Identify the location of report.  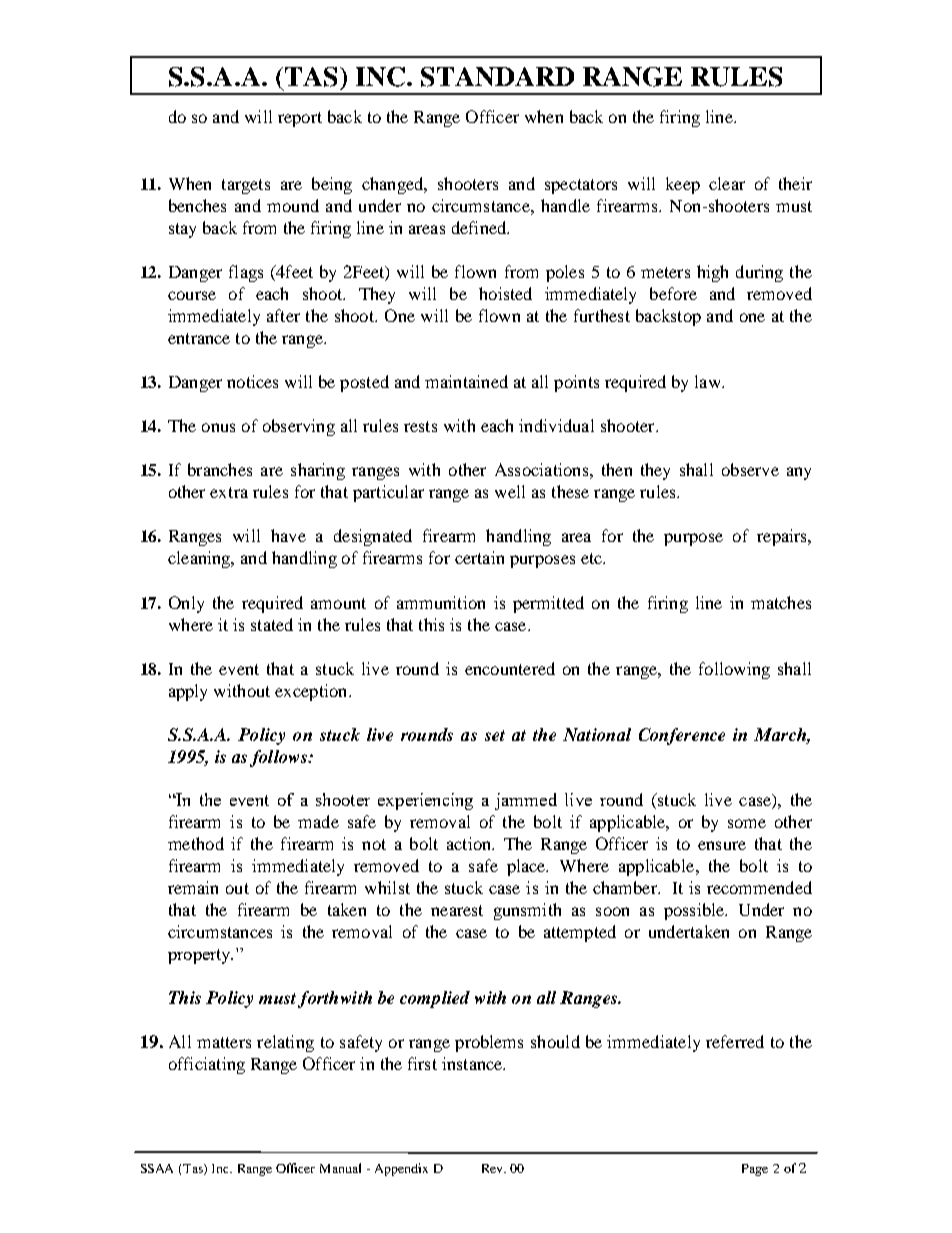
(300, 119).
